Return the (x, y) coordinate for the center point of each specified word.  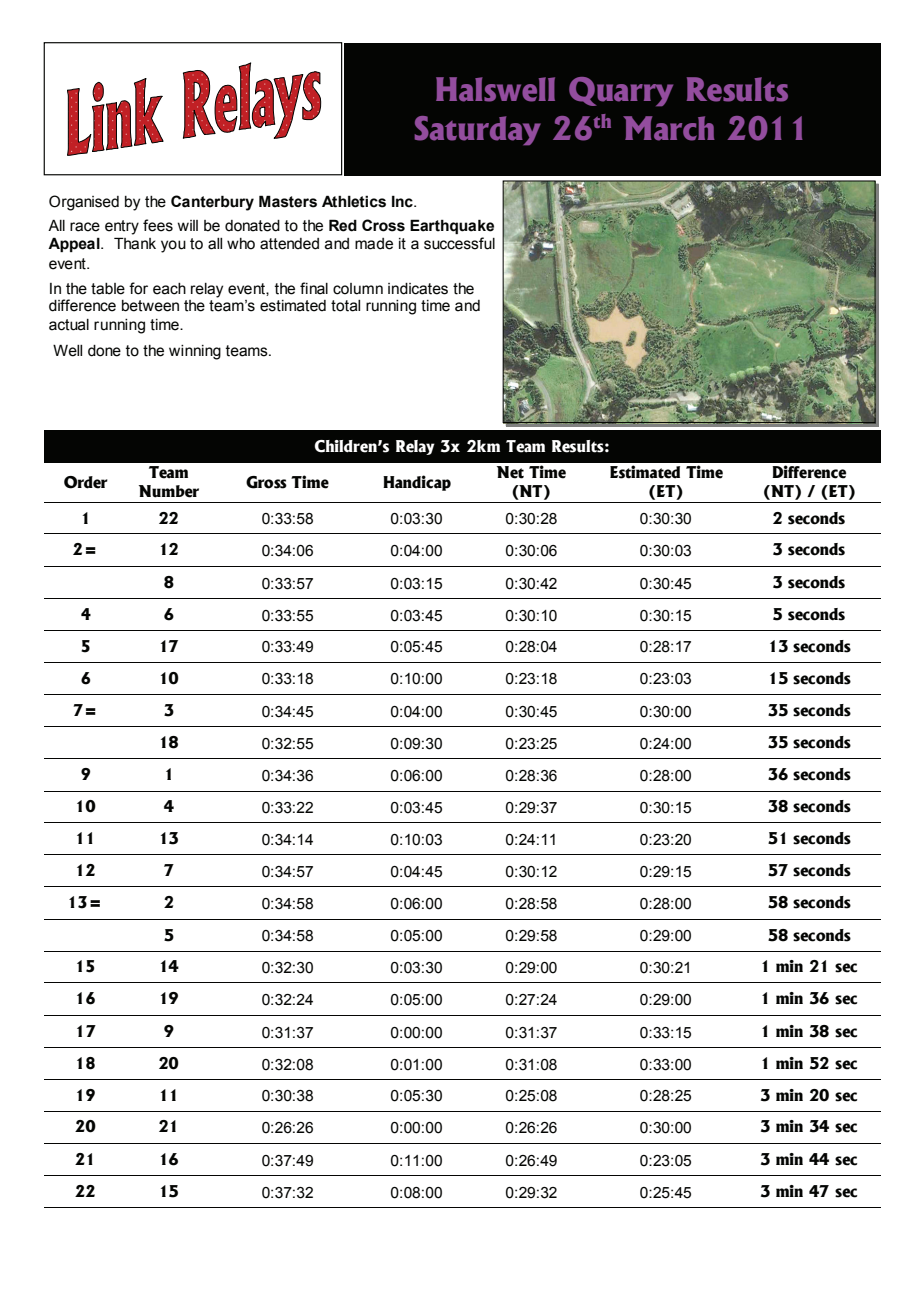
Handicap (417, 483)
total (345, 306)
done (104, 351)
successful (459, 243)
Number (169, 491)
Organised (84, 203)
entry (122, 227)
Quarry (621, 91)
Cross (383, 225)
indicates (418, 289)
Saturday (478, 130)
